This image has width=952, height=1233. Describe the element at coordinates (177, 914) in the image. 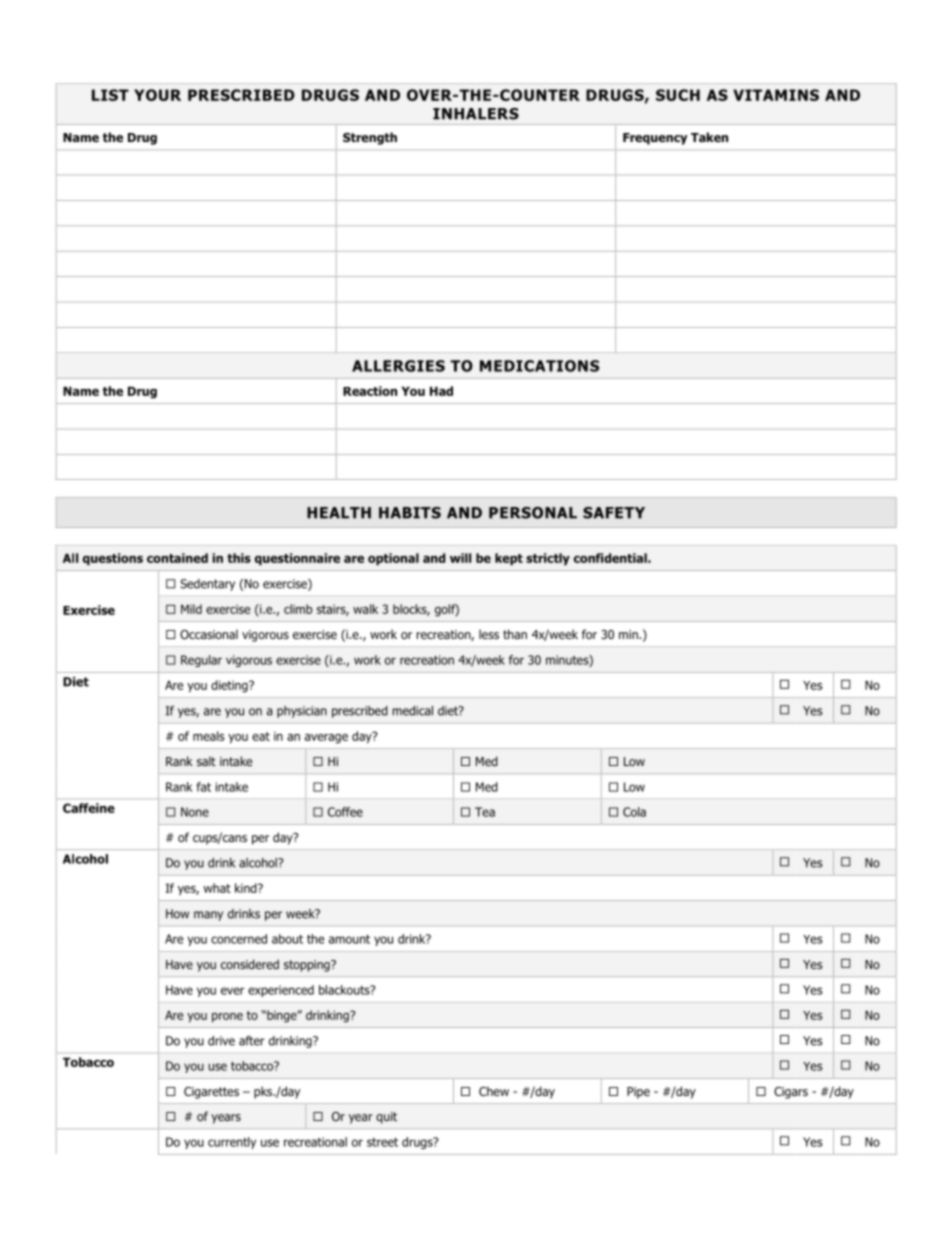

I see `How` at that location.
